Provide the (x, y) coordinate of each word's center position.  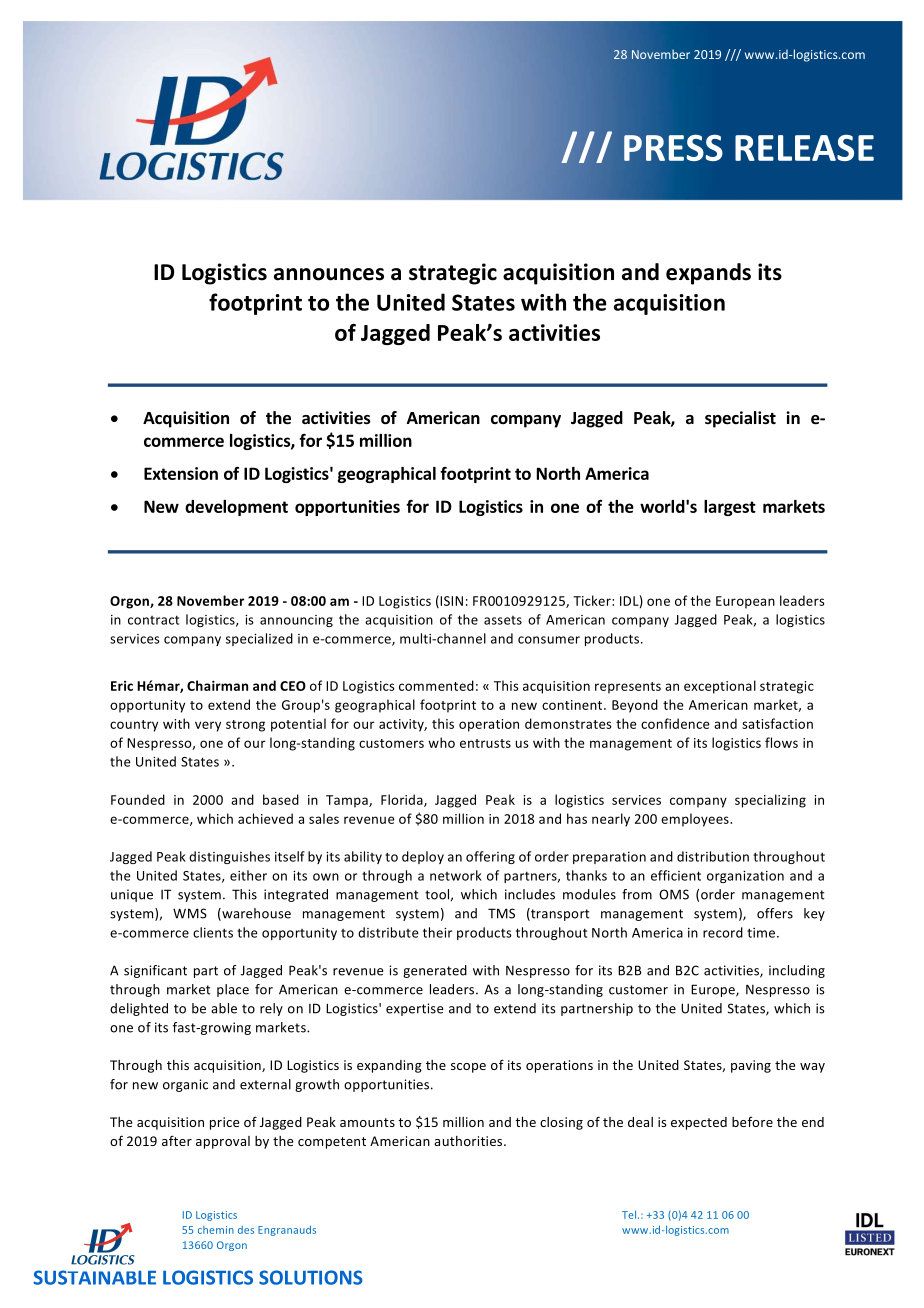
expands (708, 274)
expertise (414, 1009)
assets (503, 620)
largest (730, 508)
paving (751, 1066)
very (208, 726)
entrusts (485, 743)
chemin (216, 1230)
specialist (740, 419)
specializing (770, 801)
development (236, 508)
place (233, 990)
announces (329, 274)
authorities (469, 1141)
